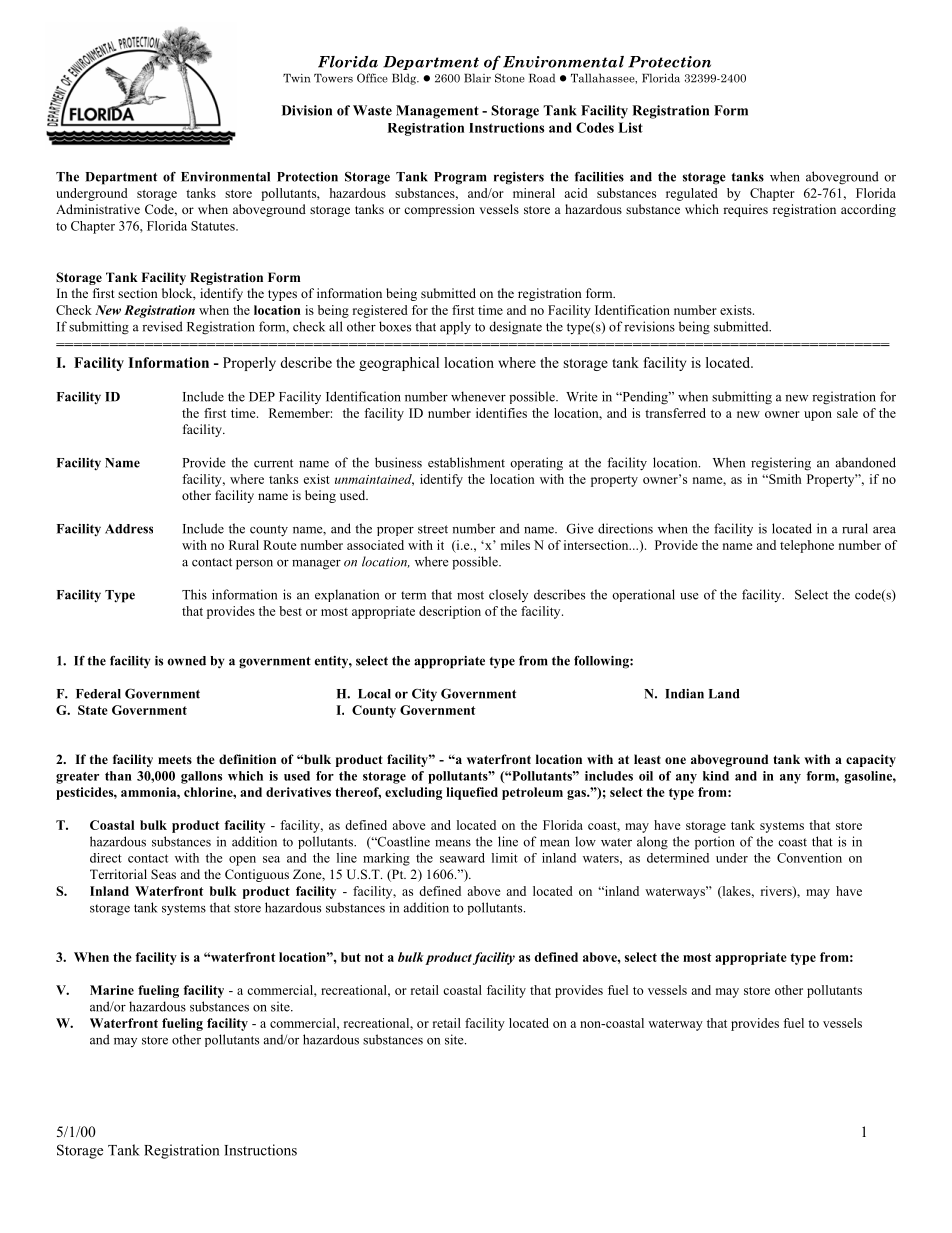  I want to click on revised, so click(162, 326).
